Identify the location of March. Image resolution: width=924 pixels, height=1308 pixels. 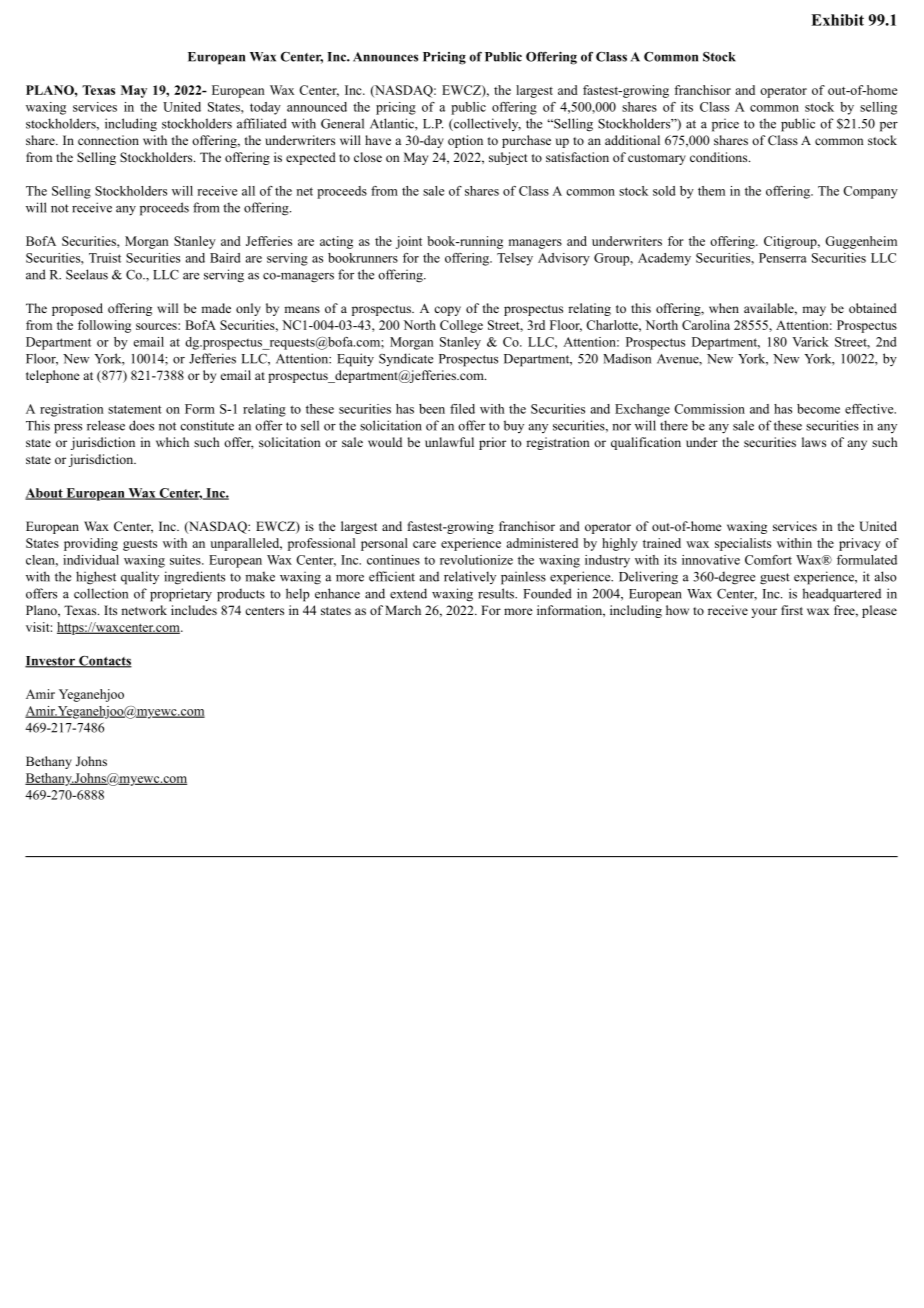
(403, 610).
